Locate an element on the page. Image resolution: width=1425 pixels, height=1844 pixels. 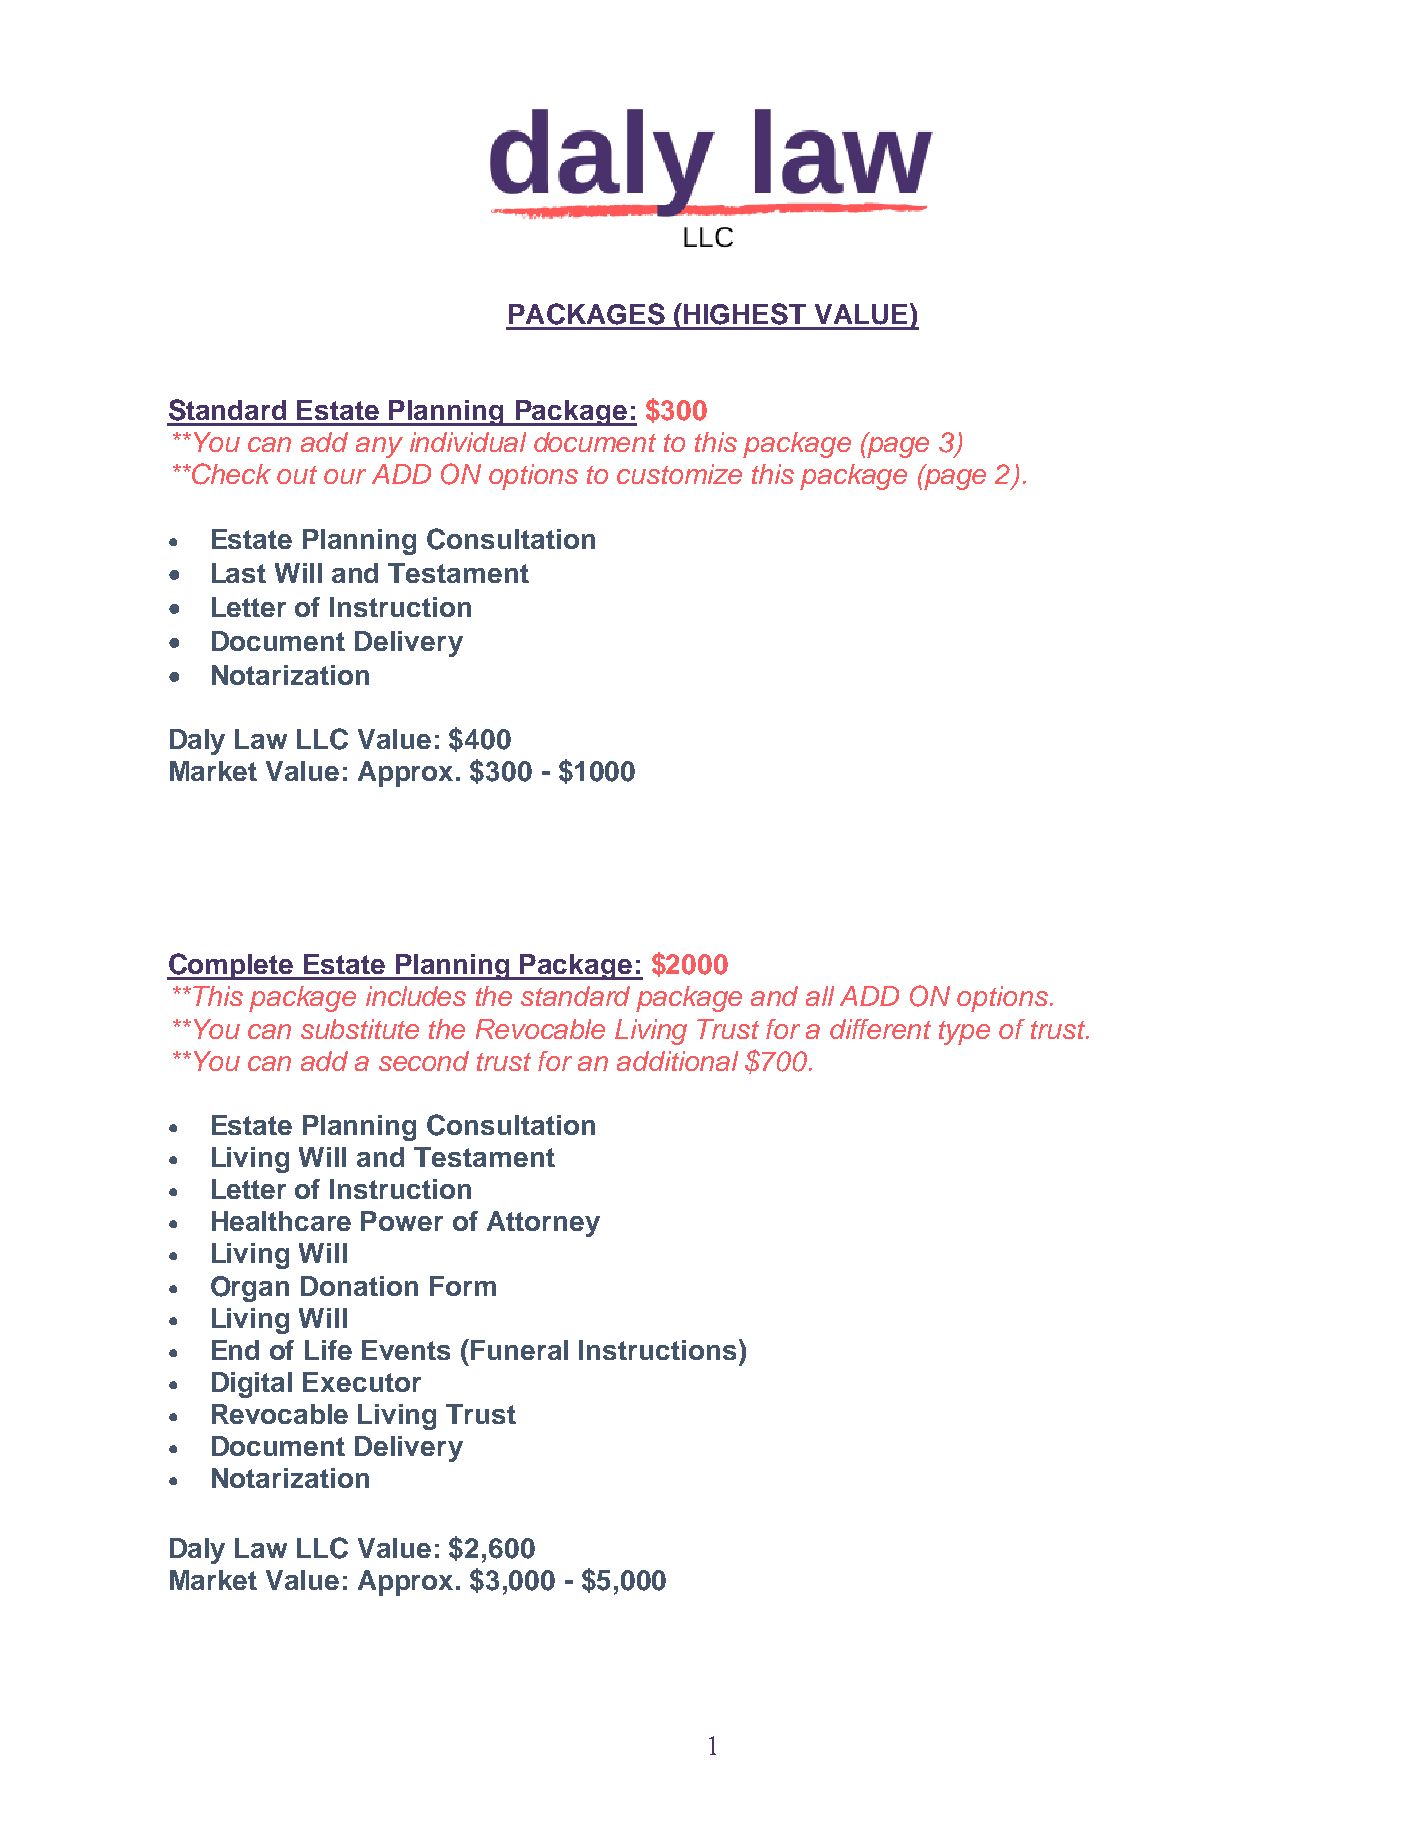
individual is located at coordinates (468, 442).
